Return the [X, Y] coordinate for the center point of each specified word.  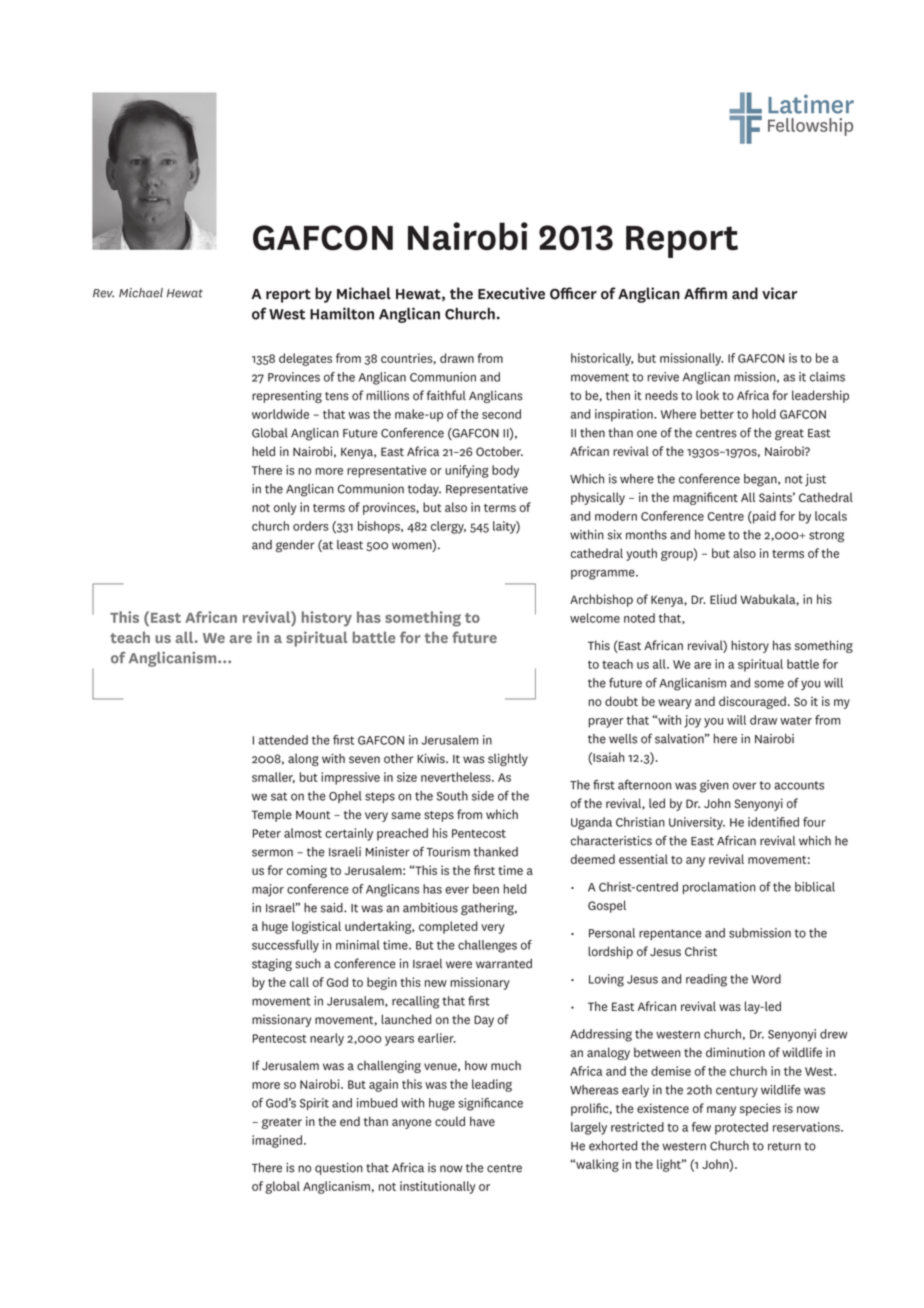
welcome [595, 618]
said [333, 908]
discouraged [752, 702]
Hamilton [342, 313]
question [339, 1169]
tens [337, 396]
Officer [573, 293]
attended [283, 740]
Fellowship [810, 127]
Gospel [607, 906]
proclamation [719, 888]
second [501, 414]
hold [764, 414]
